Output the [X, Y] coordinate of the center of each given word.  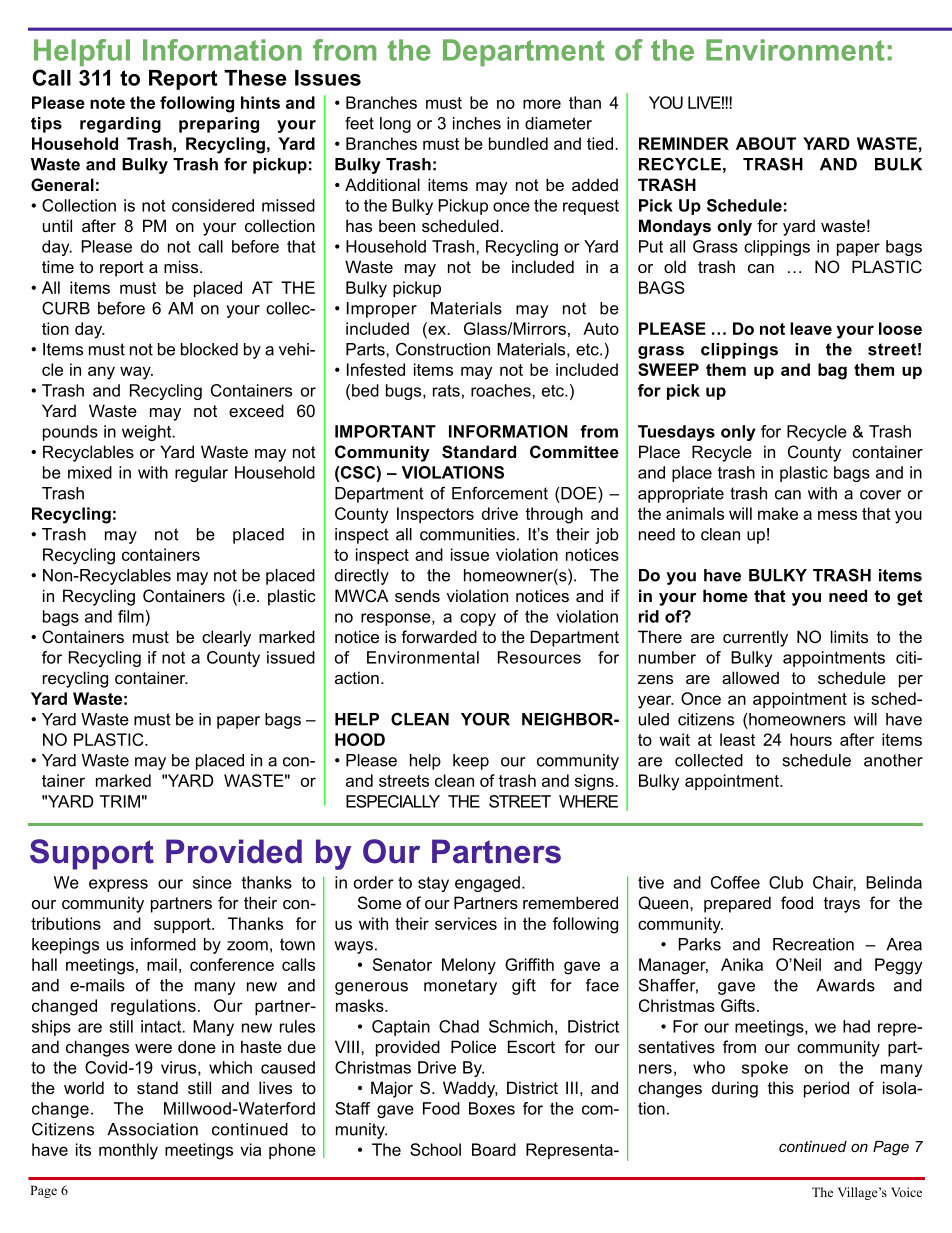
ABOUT [766, 143]
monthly [128, 1151]
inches [477, 123]
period [826, 1089]
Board [494, 1149]
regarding [120, 125]
